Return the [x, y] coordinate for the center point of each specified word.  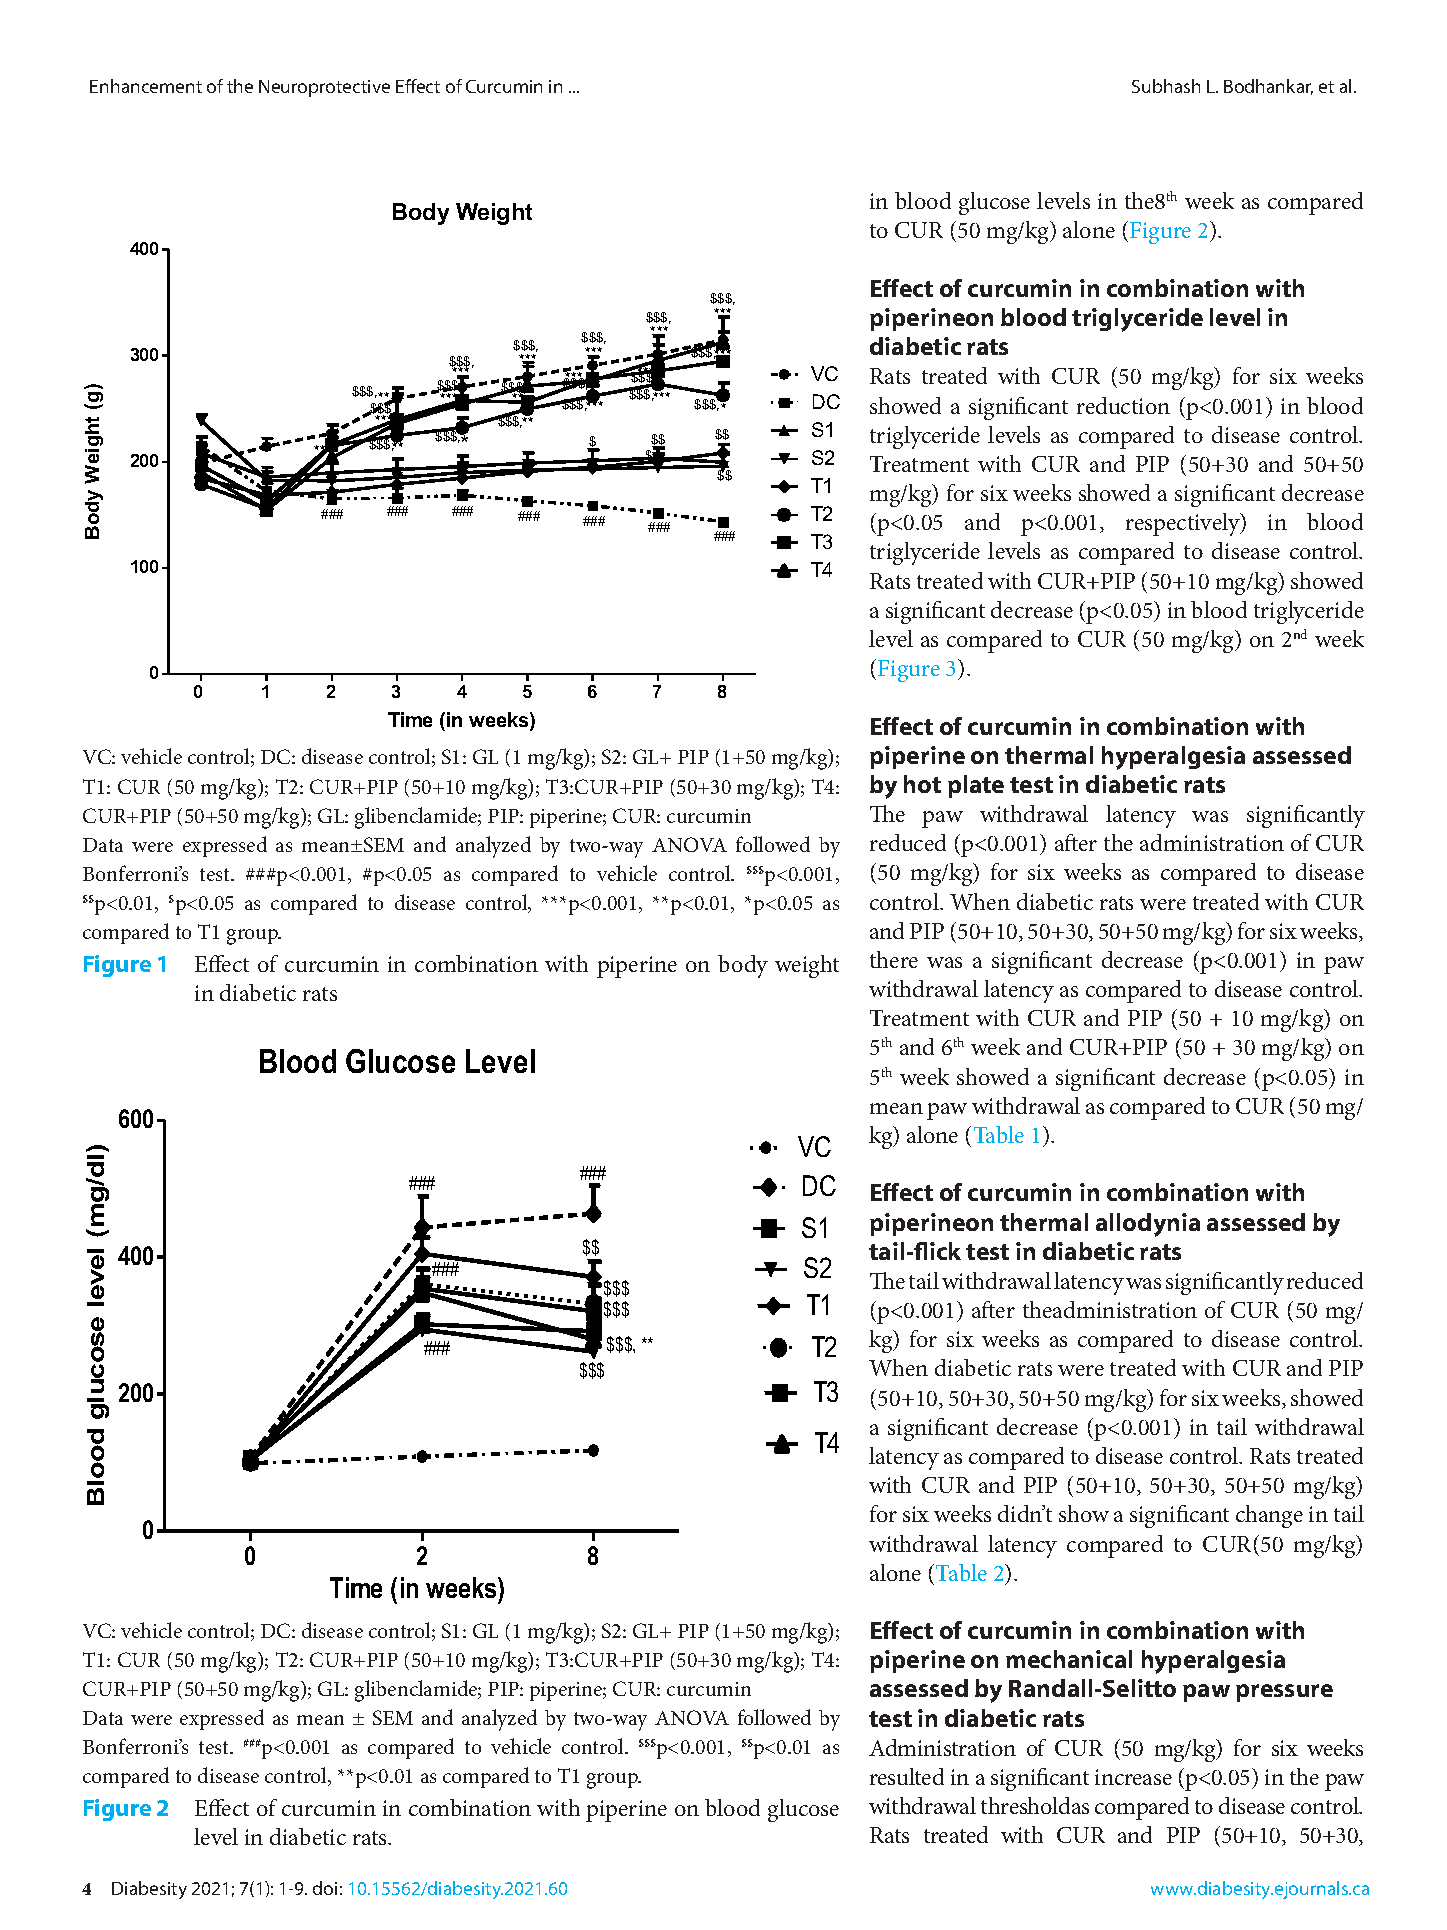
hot [922, 784]
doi [325, 1888]
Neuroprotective [324, 88]
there [894, 959]
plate [976, 786]
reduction [1123, 405]
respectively [1184, 524]
